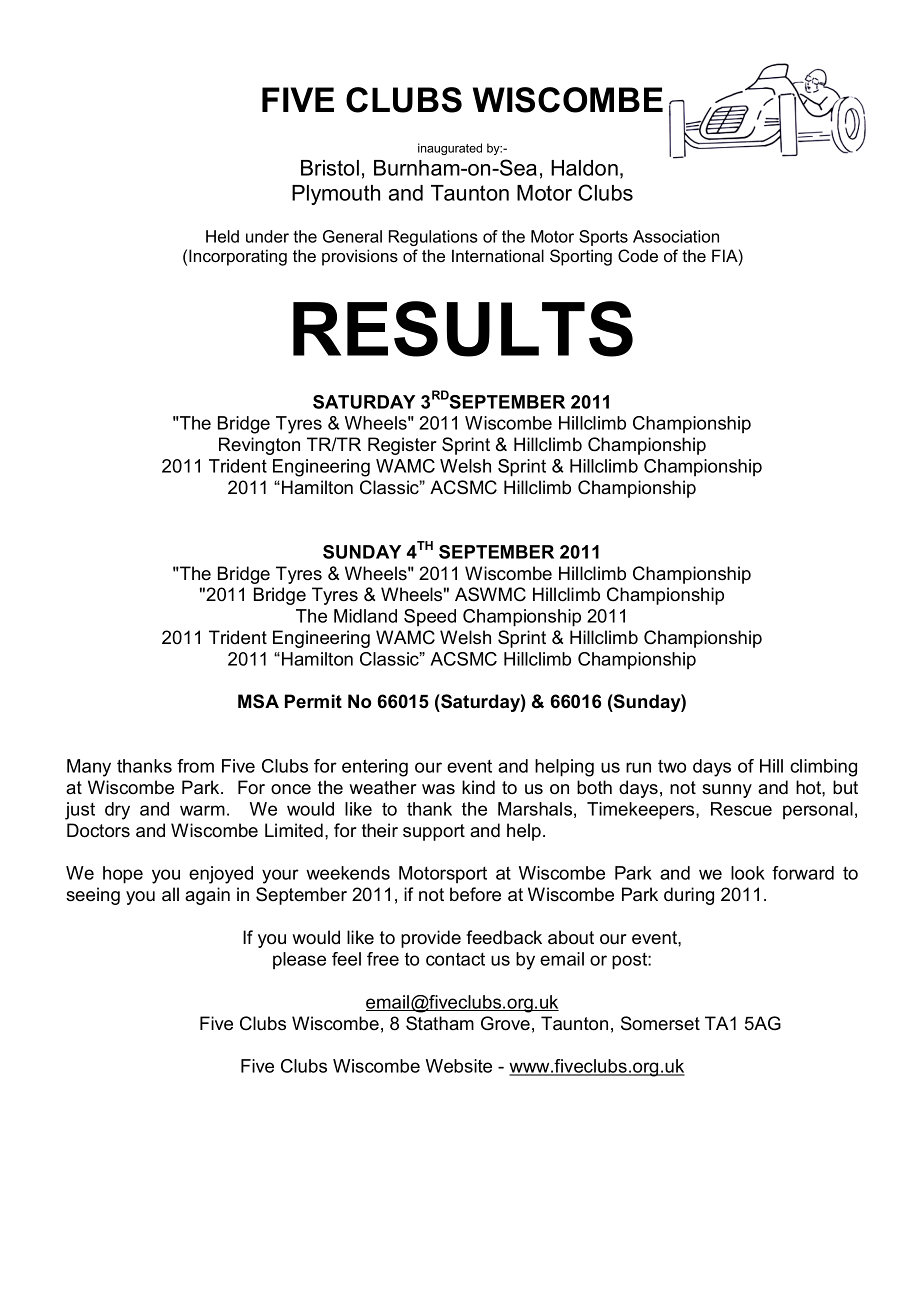 This screenshot has width=924, height=1308. Describe the element at coordinates (676, 236) in the screenshot. I see `Association` at that location.
